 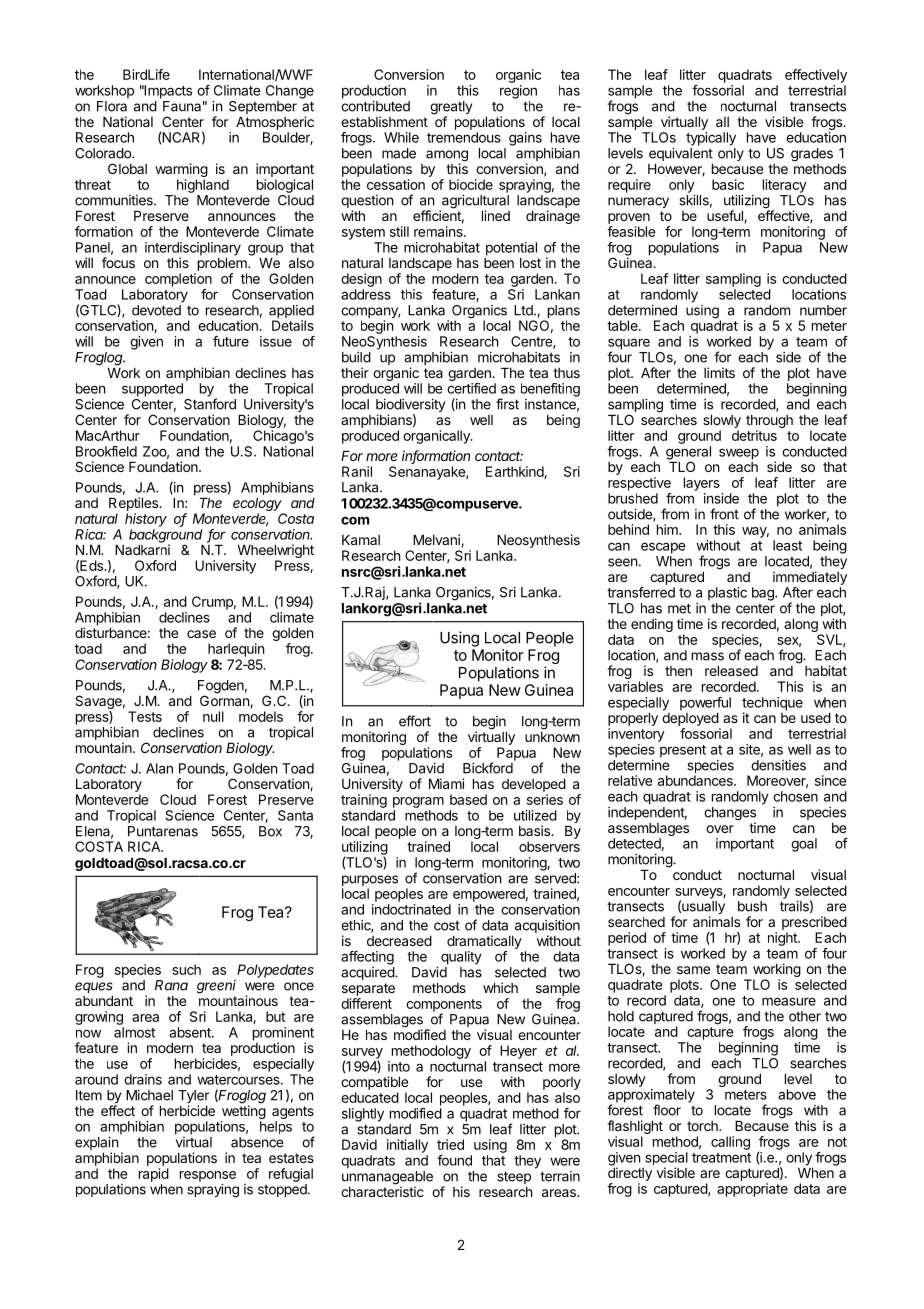 I want to click on rapid, so click(x=154, y=1175).
